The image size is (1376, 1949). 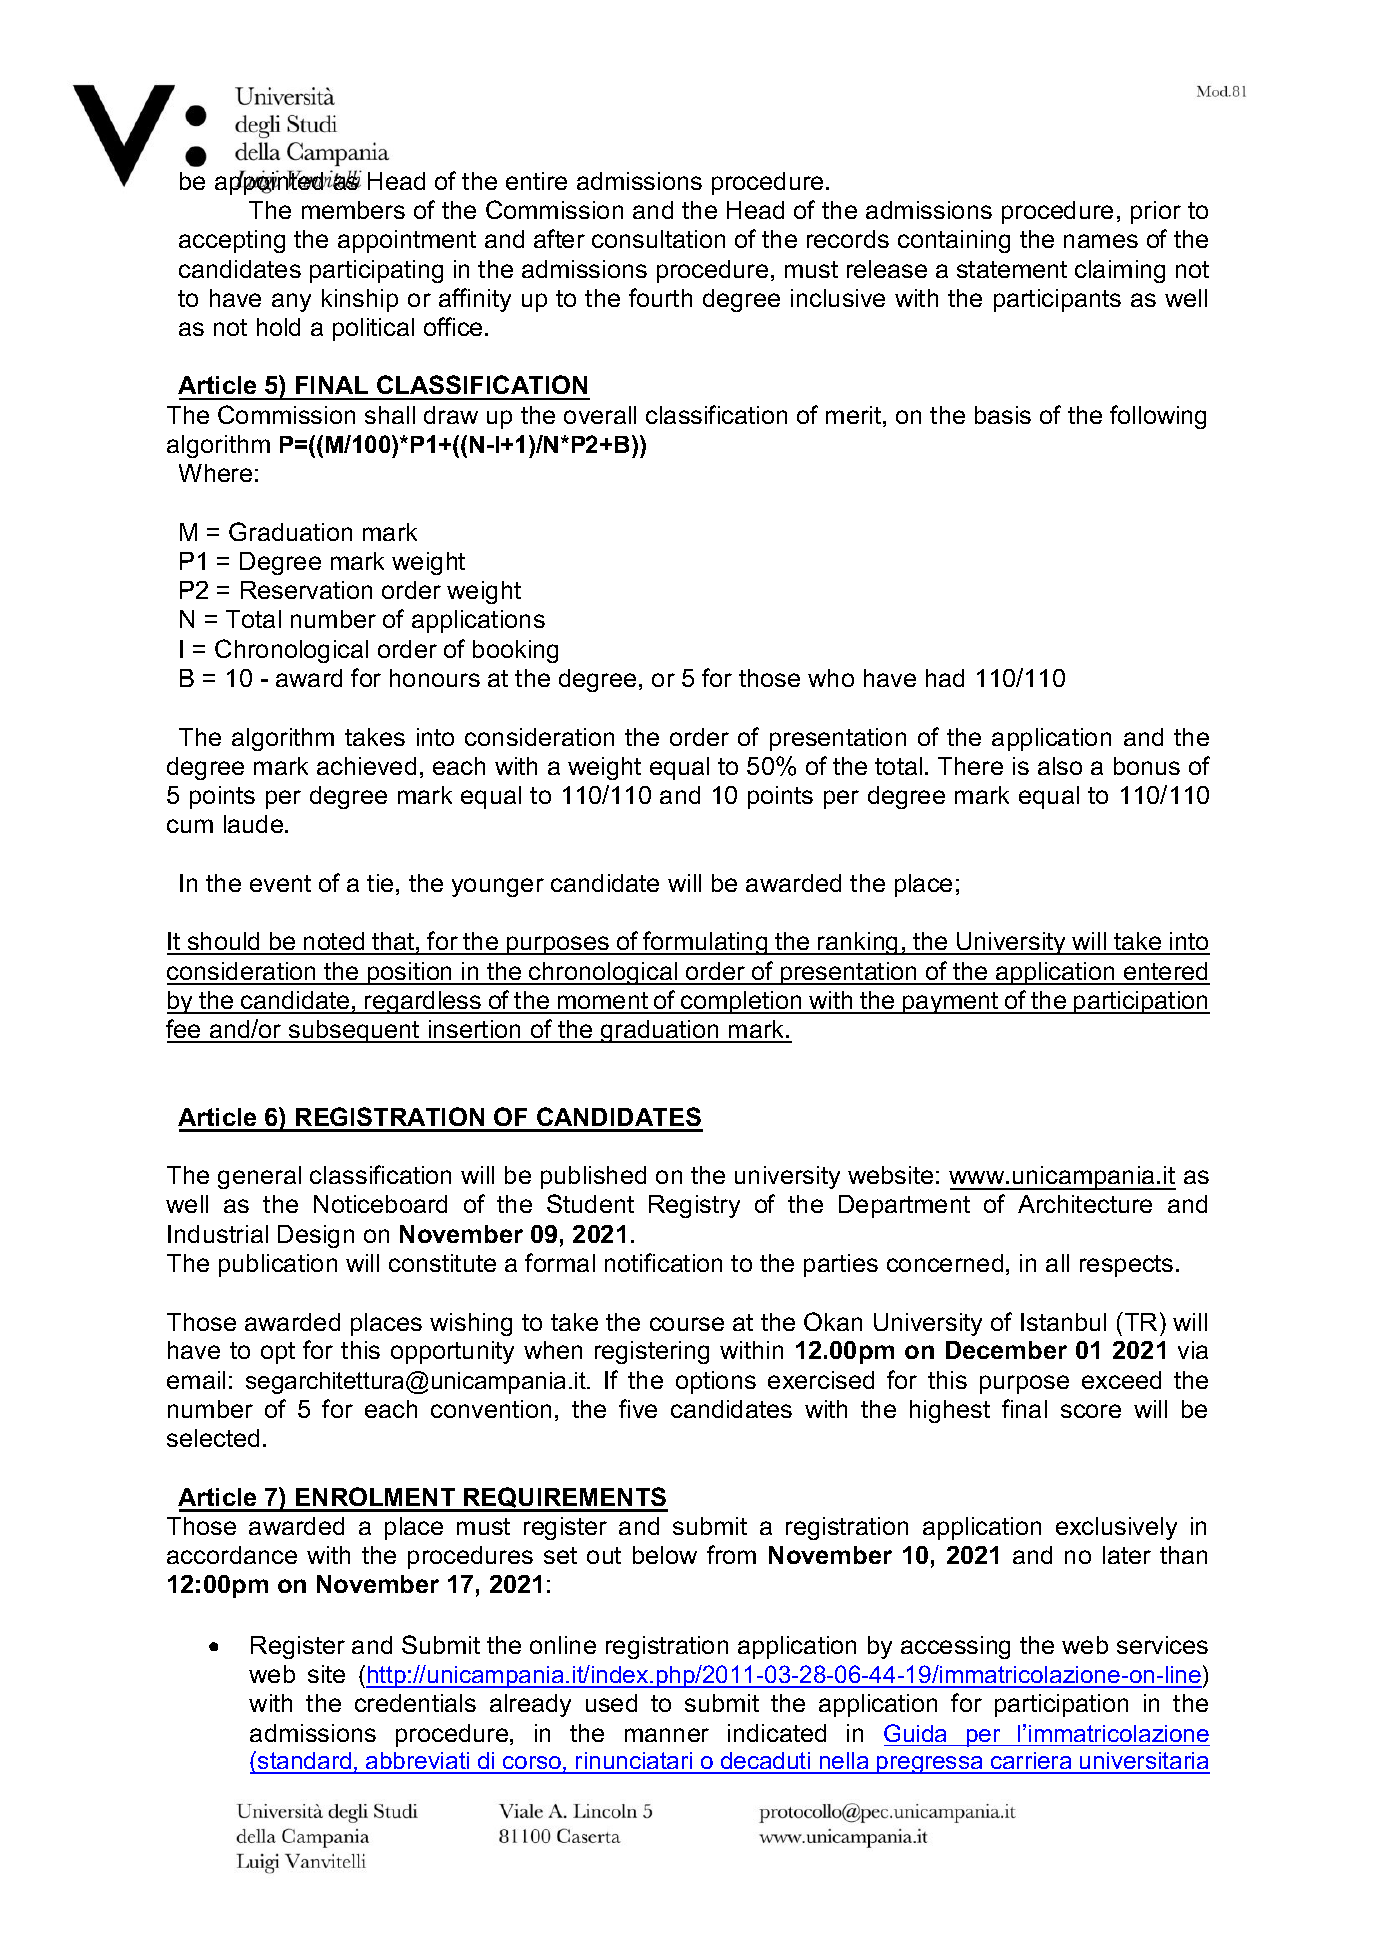 What do you see at coordinates (1101, 241) in the page?
I see `names` at bounding box center [1101, 241].
